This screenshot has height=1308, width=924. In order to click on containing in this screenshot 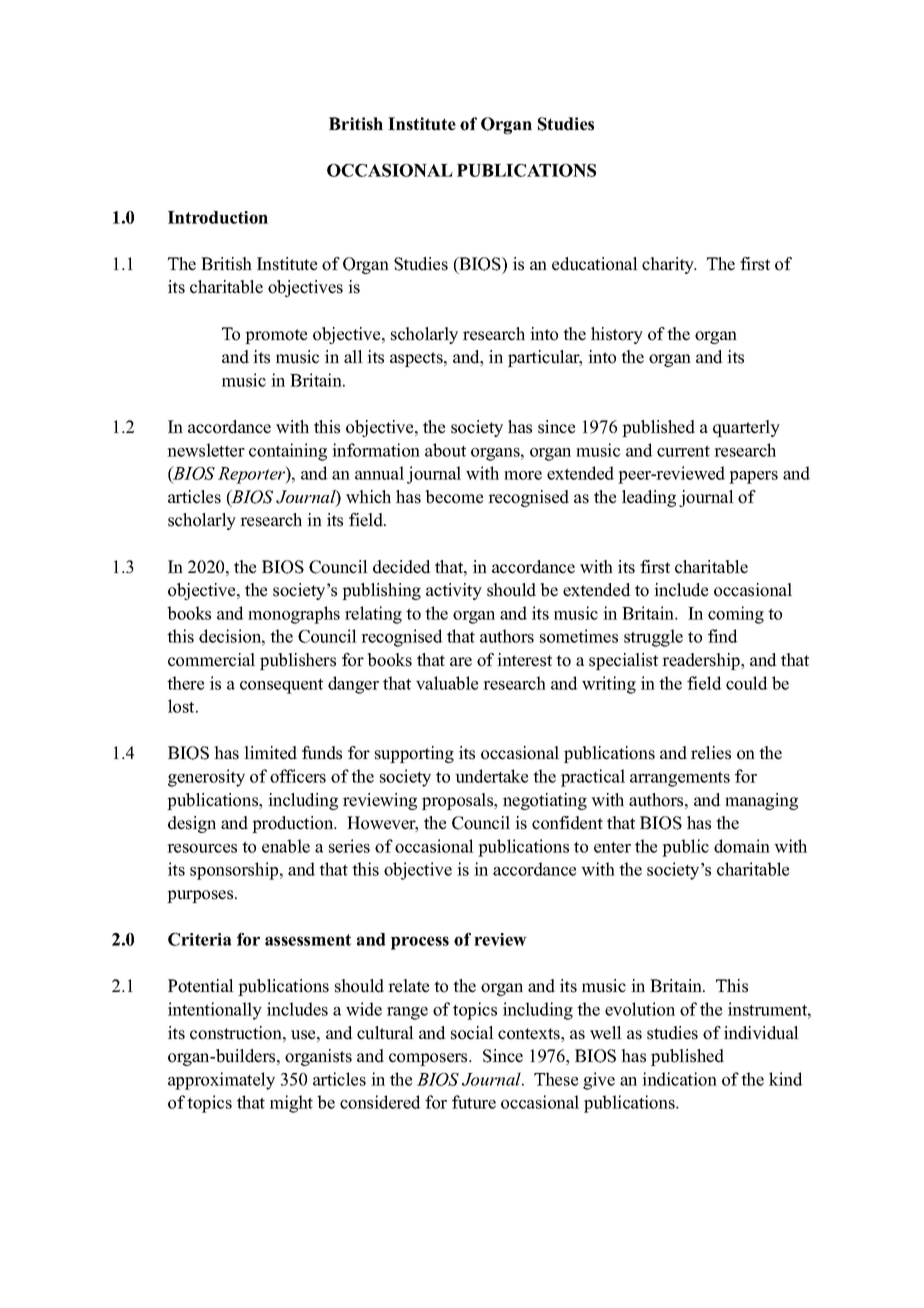, I will do `click(288, 452)`.
